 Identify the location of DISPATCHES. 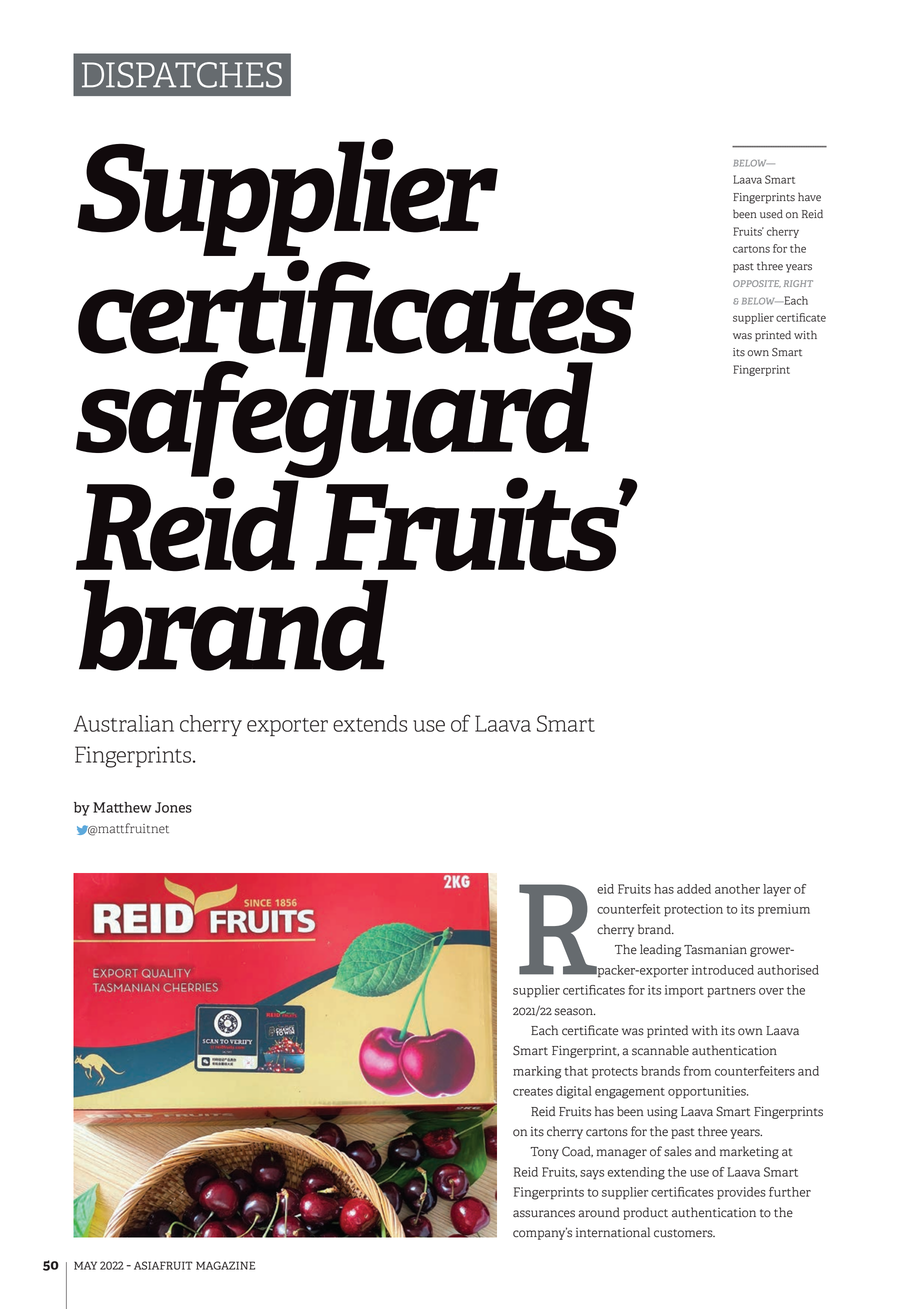
(182, 75).
